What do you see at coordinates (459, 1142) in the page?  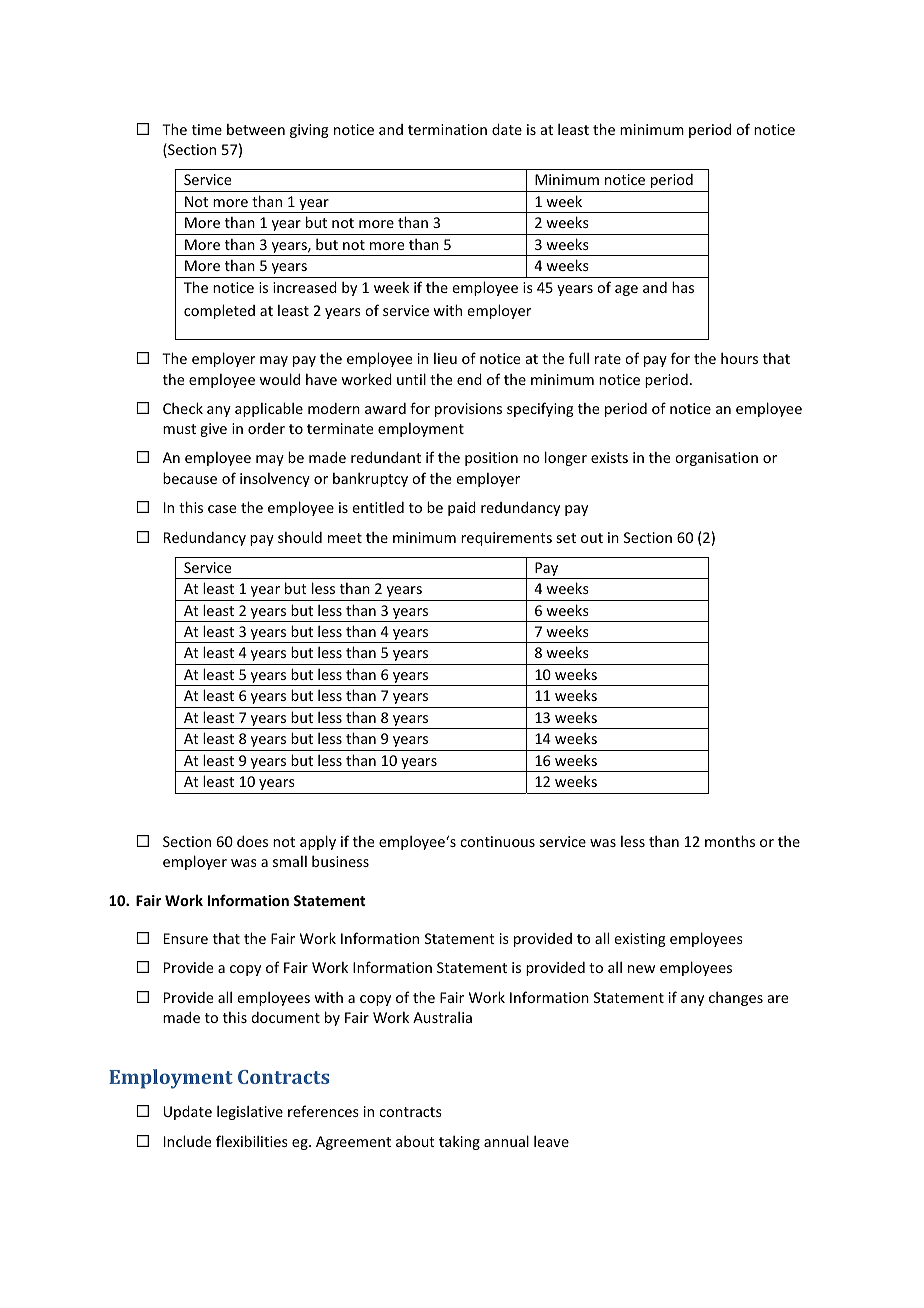 I see `taking` at bounding box center [459, 1142].
